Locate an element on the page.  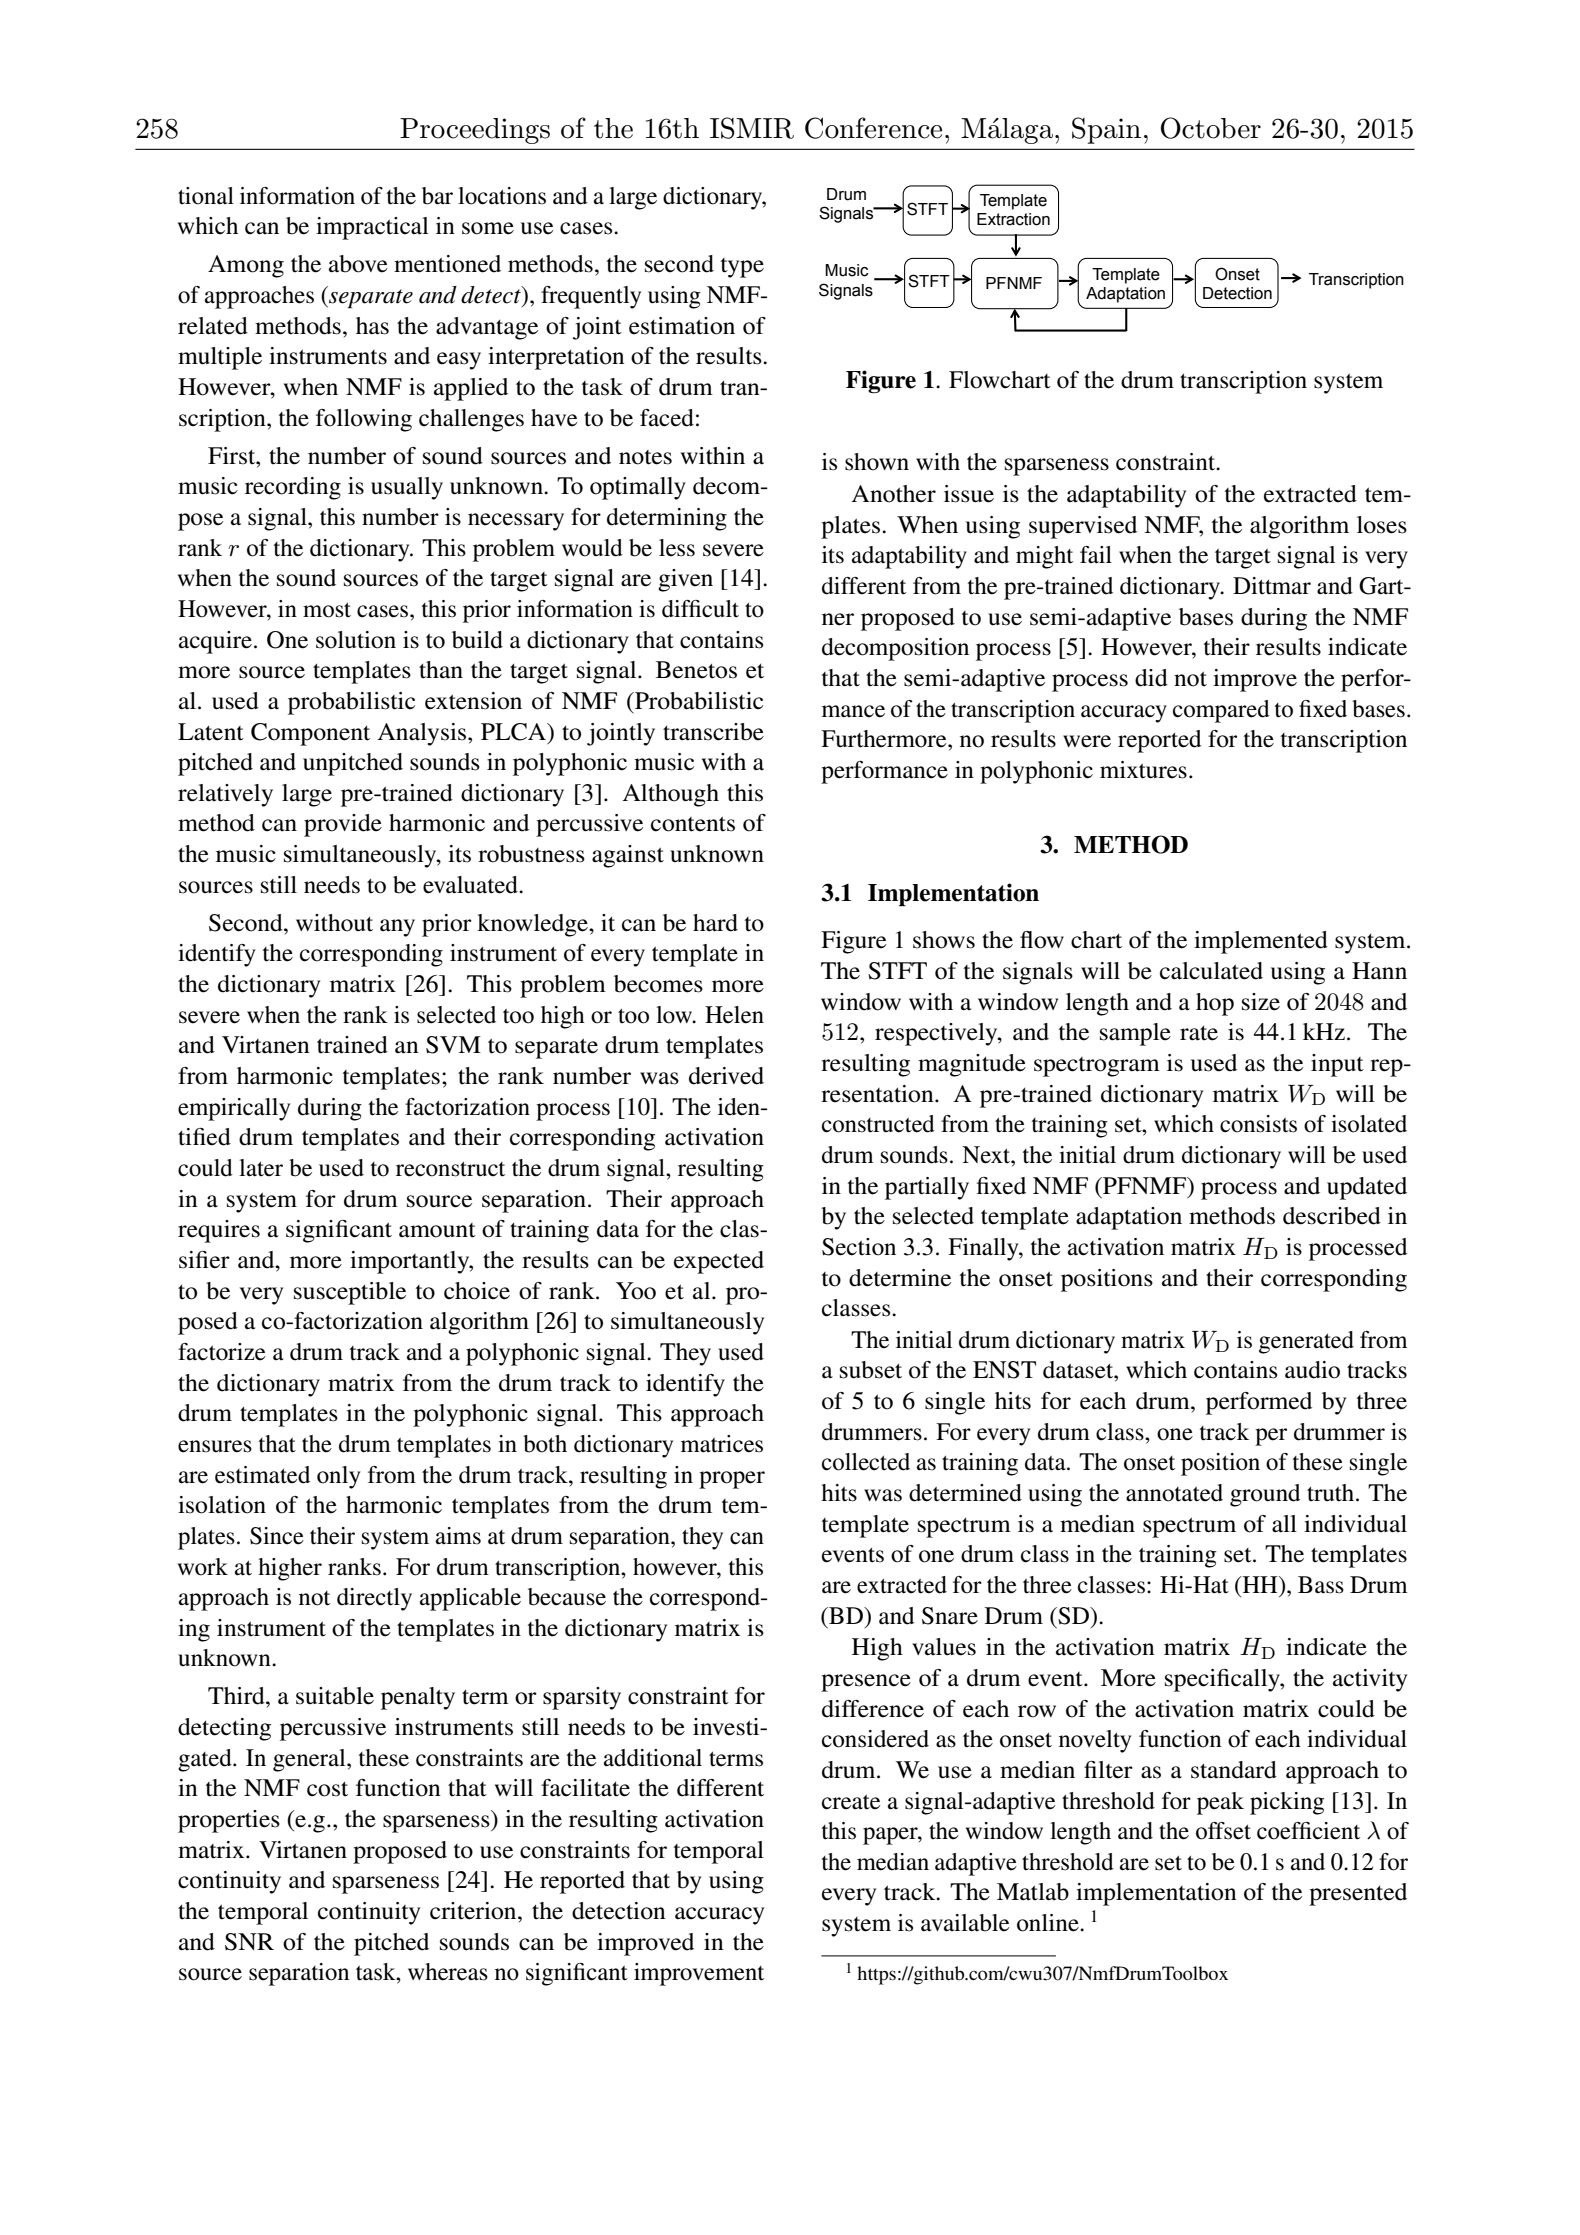
Helen is located at coordinates (734, 1015).
